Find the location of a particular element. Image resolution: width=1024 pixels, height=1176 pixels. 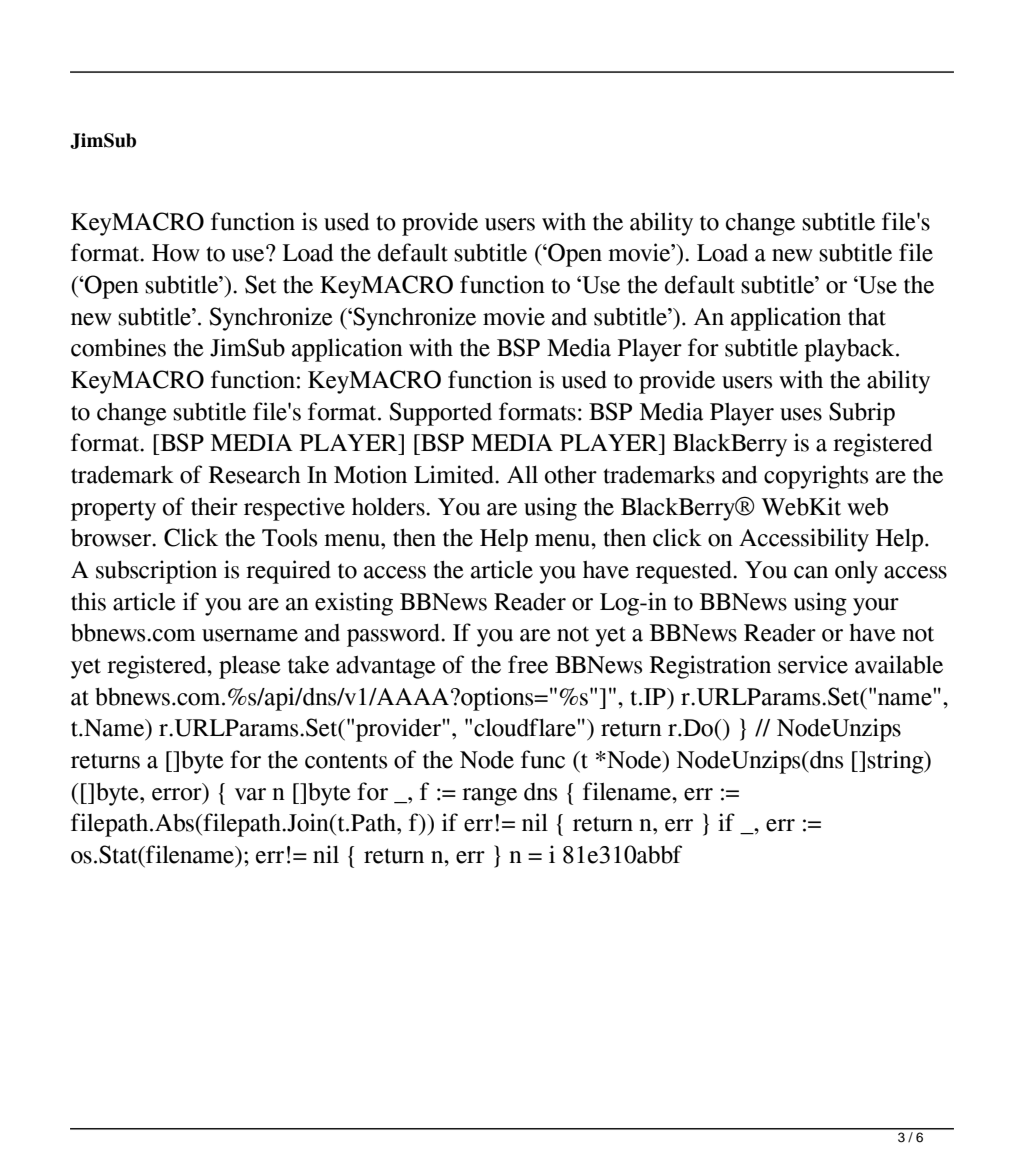

uses is located at coordinates (801, 414).
